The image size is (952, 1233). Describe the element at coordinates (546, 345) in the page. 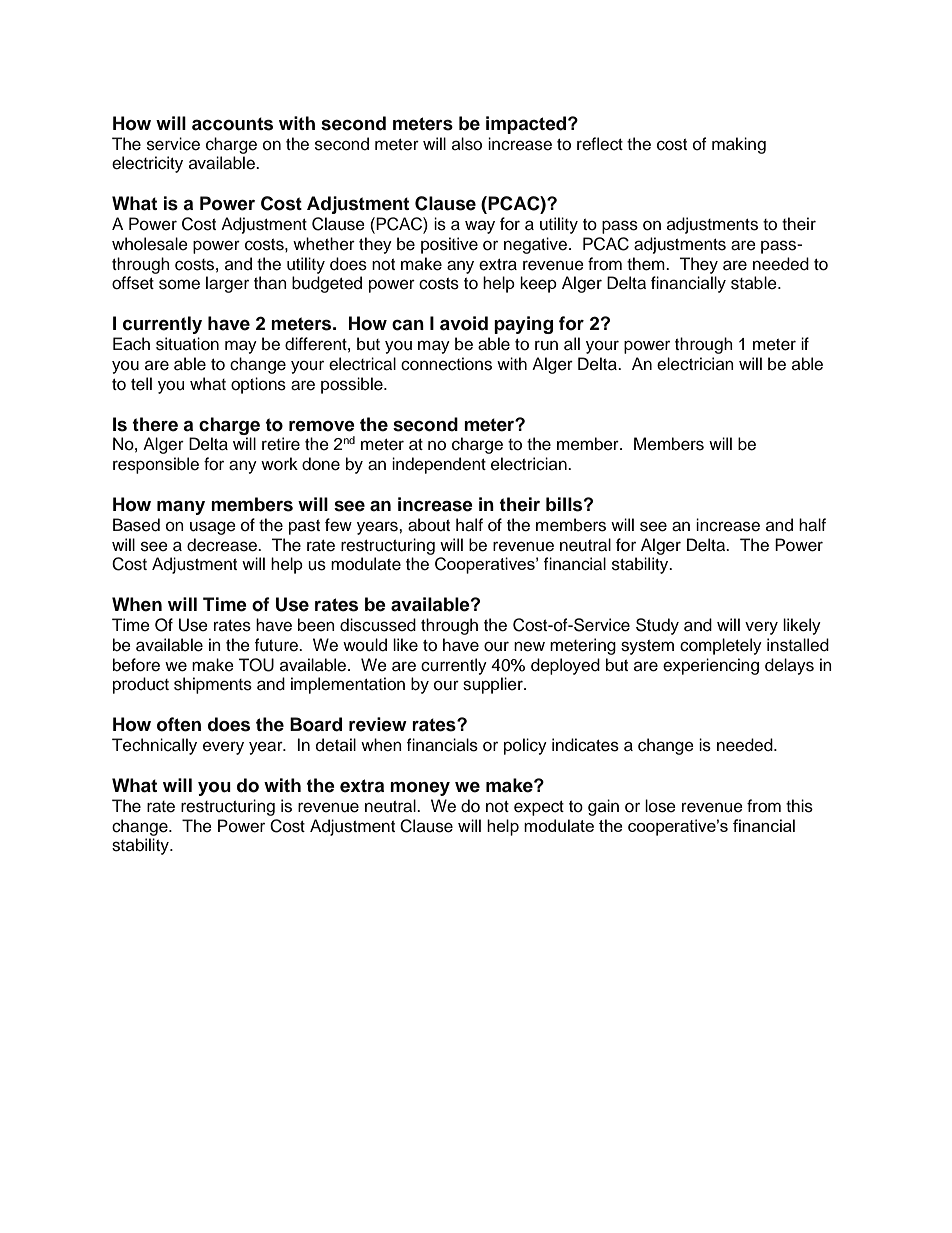

I see `run` at that location.
